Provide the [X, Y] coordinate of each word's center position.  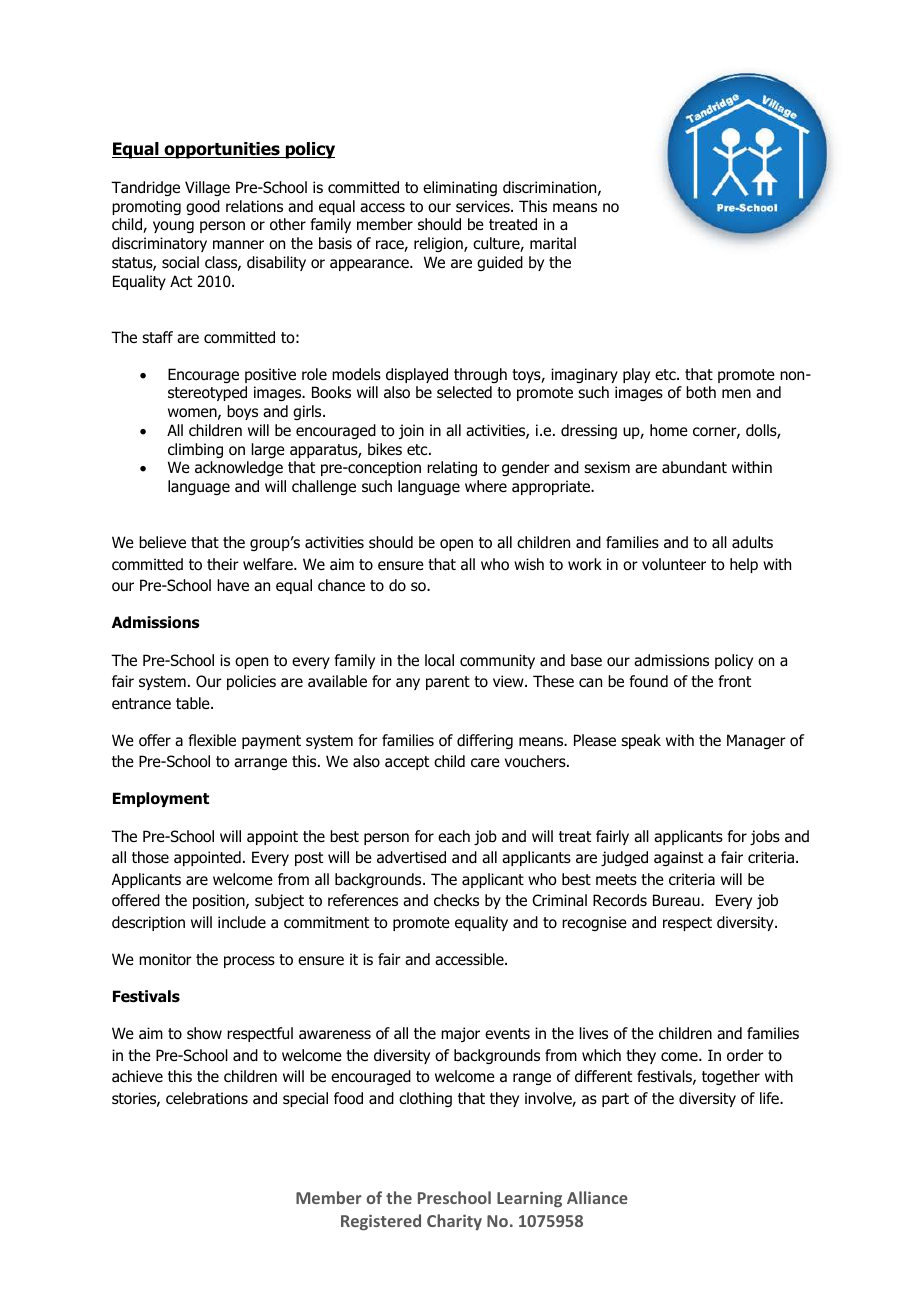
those [150, 857]
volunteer [674, 564]
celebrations [207, 1098]
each [454, 836]
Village [207, 188]
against [678, 858]
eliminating [460, 188]
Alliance [597, 1197]
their [223, 564]
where [486, 486]
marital [553, 243]
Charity [454, 1222]
